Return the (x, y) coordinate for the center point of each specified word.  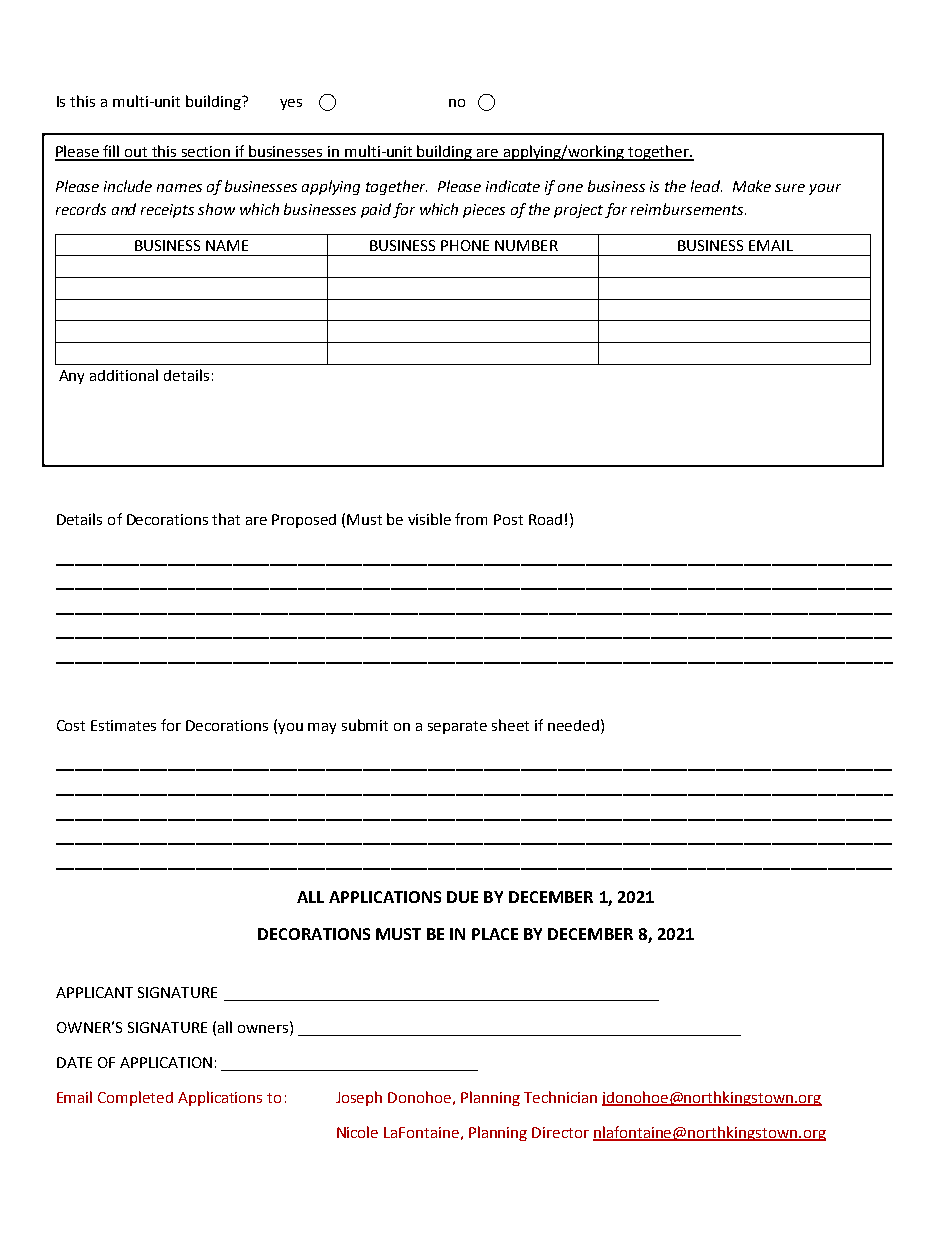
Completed (135, 1098)
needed (573, 725)
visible (429, 519)
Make (752, 186)
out (137, 153)
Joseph (359, 1098)
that (226, 519)
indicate (513, 186)
